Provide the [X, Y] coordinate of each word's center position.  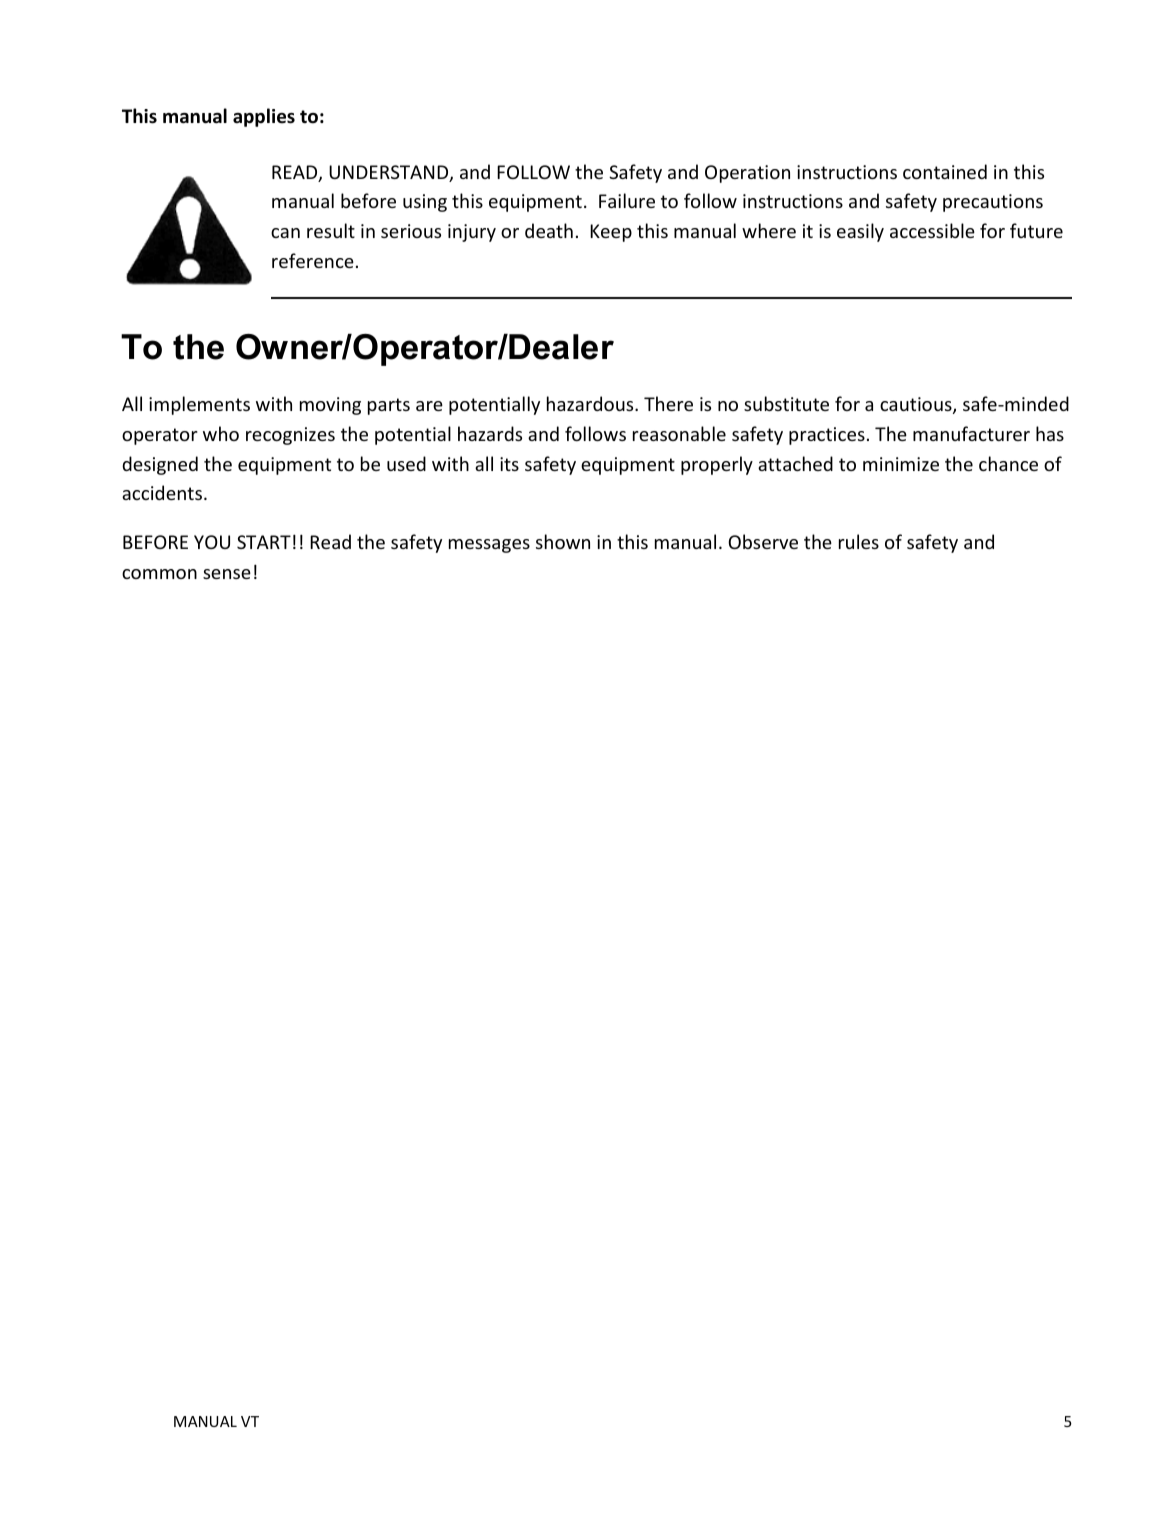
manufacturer [971, 433]
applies [264, 117]
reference [313, 260]
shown [563, 541]
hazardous [591, 403]
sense [227, 574]
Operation [747, 174]
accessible [932, 230]
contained [945, 171]
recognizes [290, 436]
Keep [611, 233]
